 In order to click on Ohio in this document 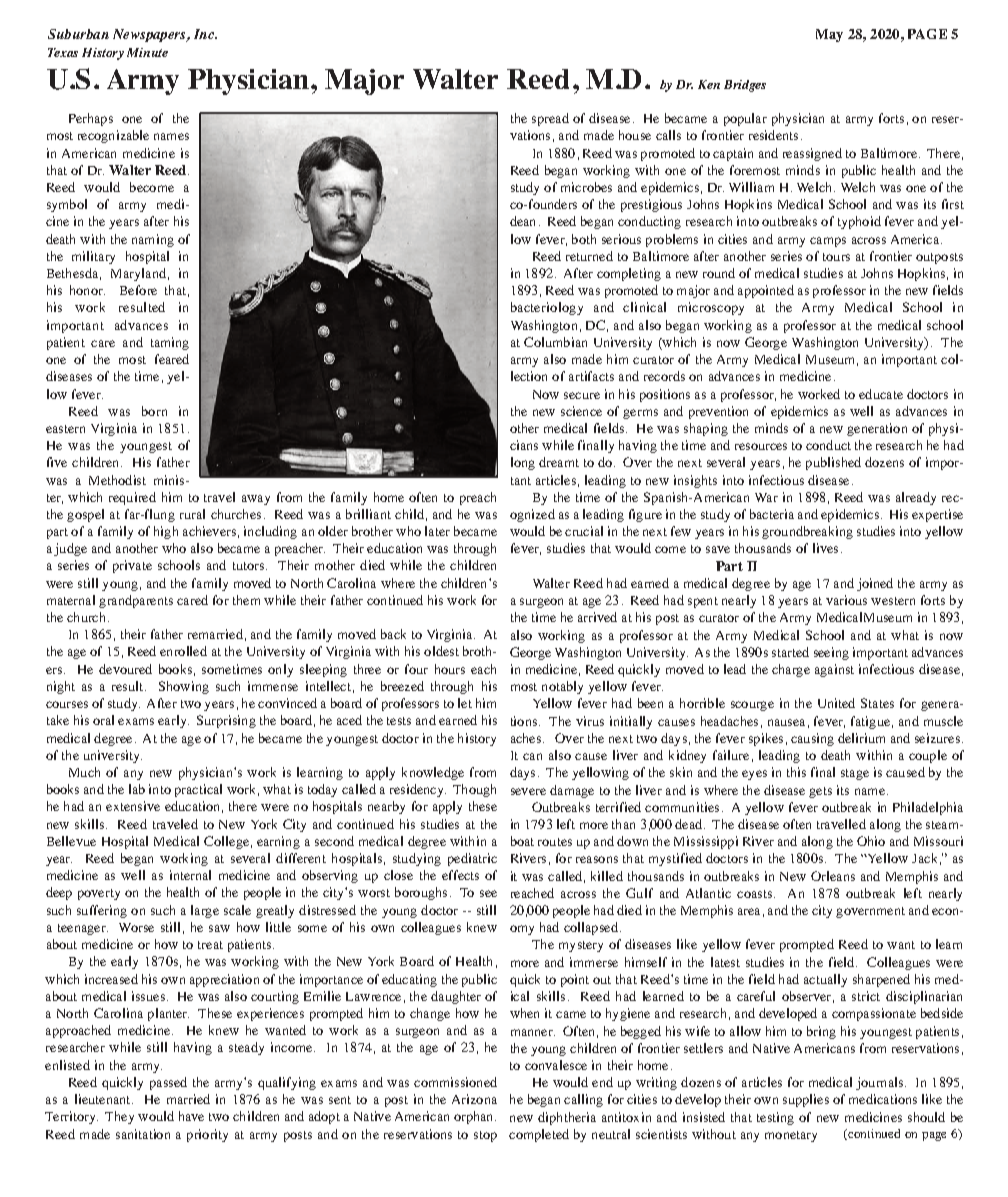, I will do `click(871, 841)`.
